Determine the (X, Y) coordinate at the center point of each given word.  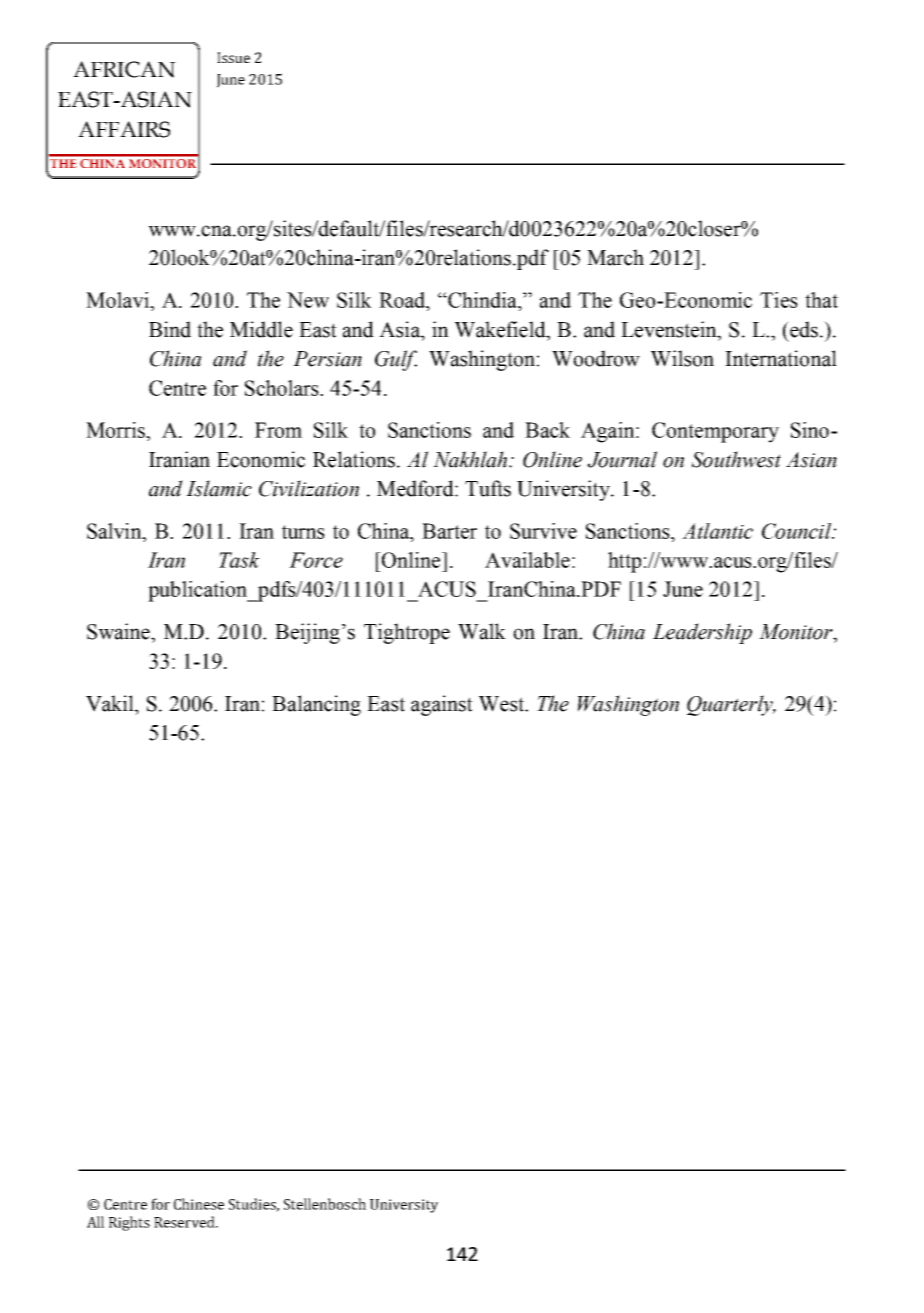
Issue (233, 57)
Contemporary (715, 432)
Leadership (702, 633)
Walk (482, 631)
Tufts (488, 488)
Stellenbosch (325, 1204)
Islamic (219, 488)
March (615, 257)
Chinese (199, 1204)
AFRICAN (124, 69)
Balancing (316, 705)
